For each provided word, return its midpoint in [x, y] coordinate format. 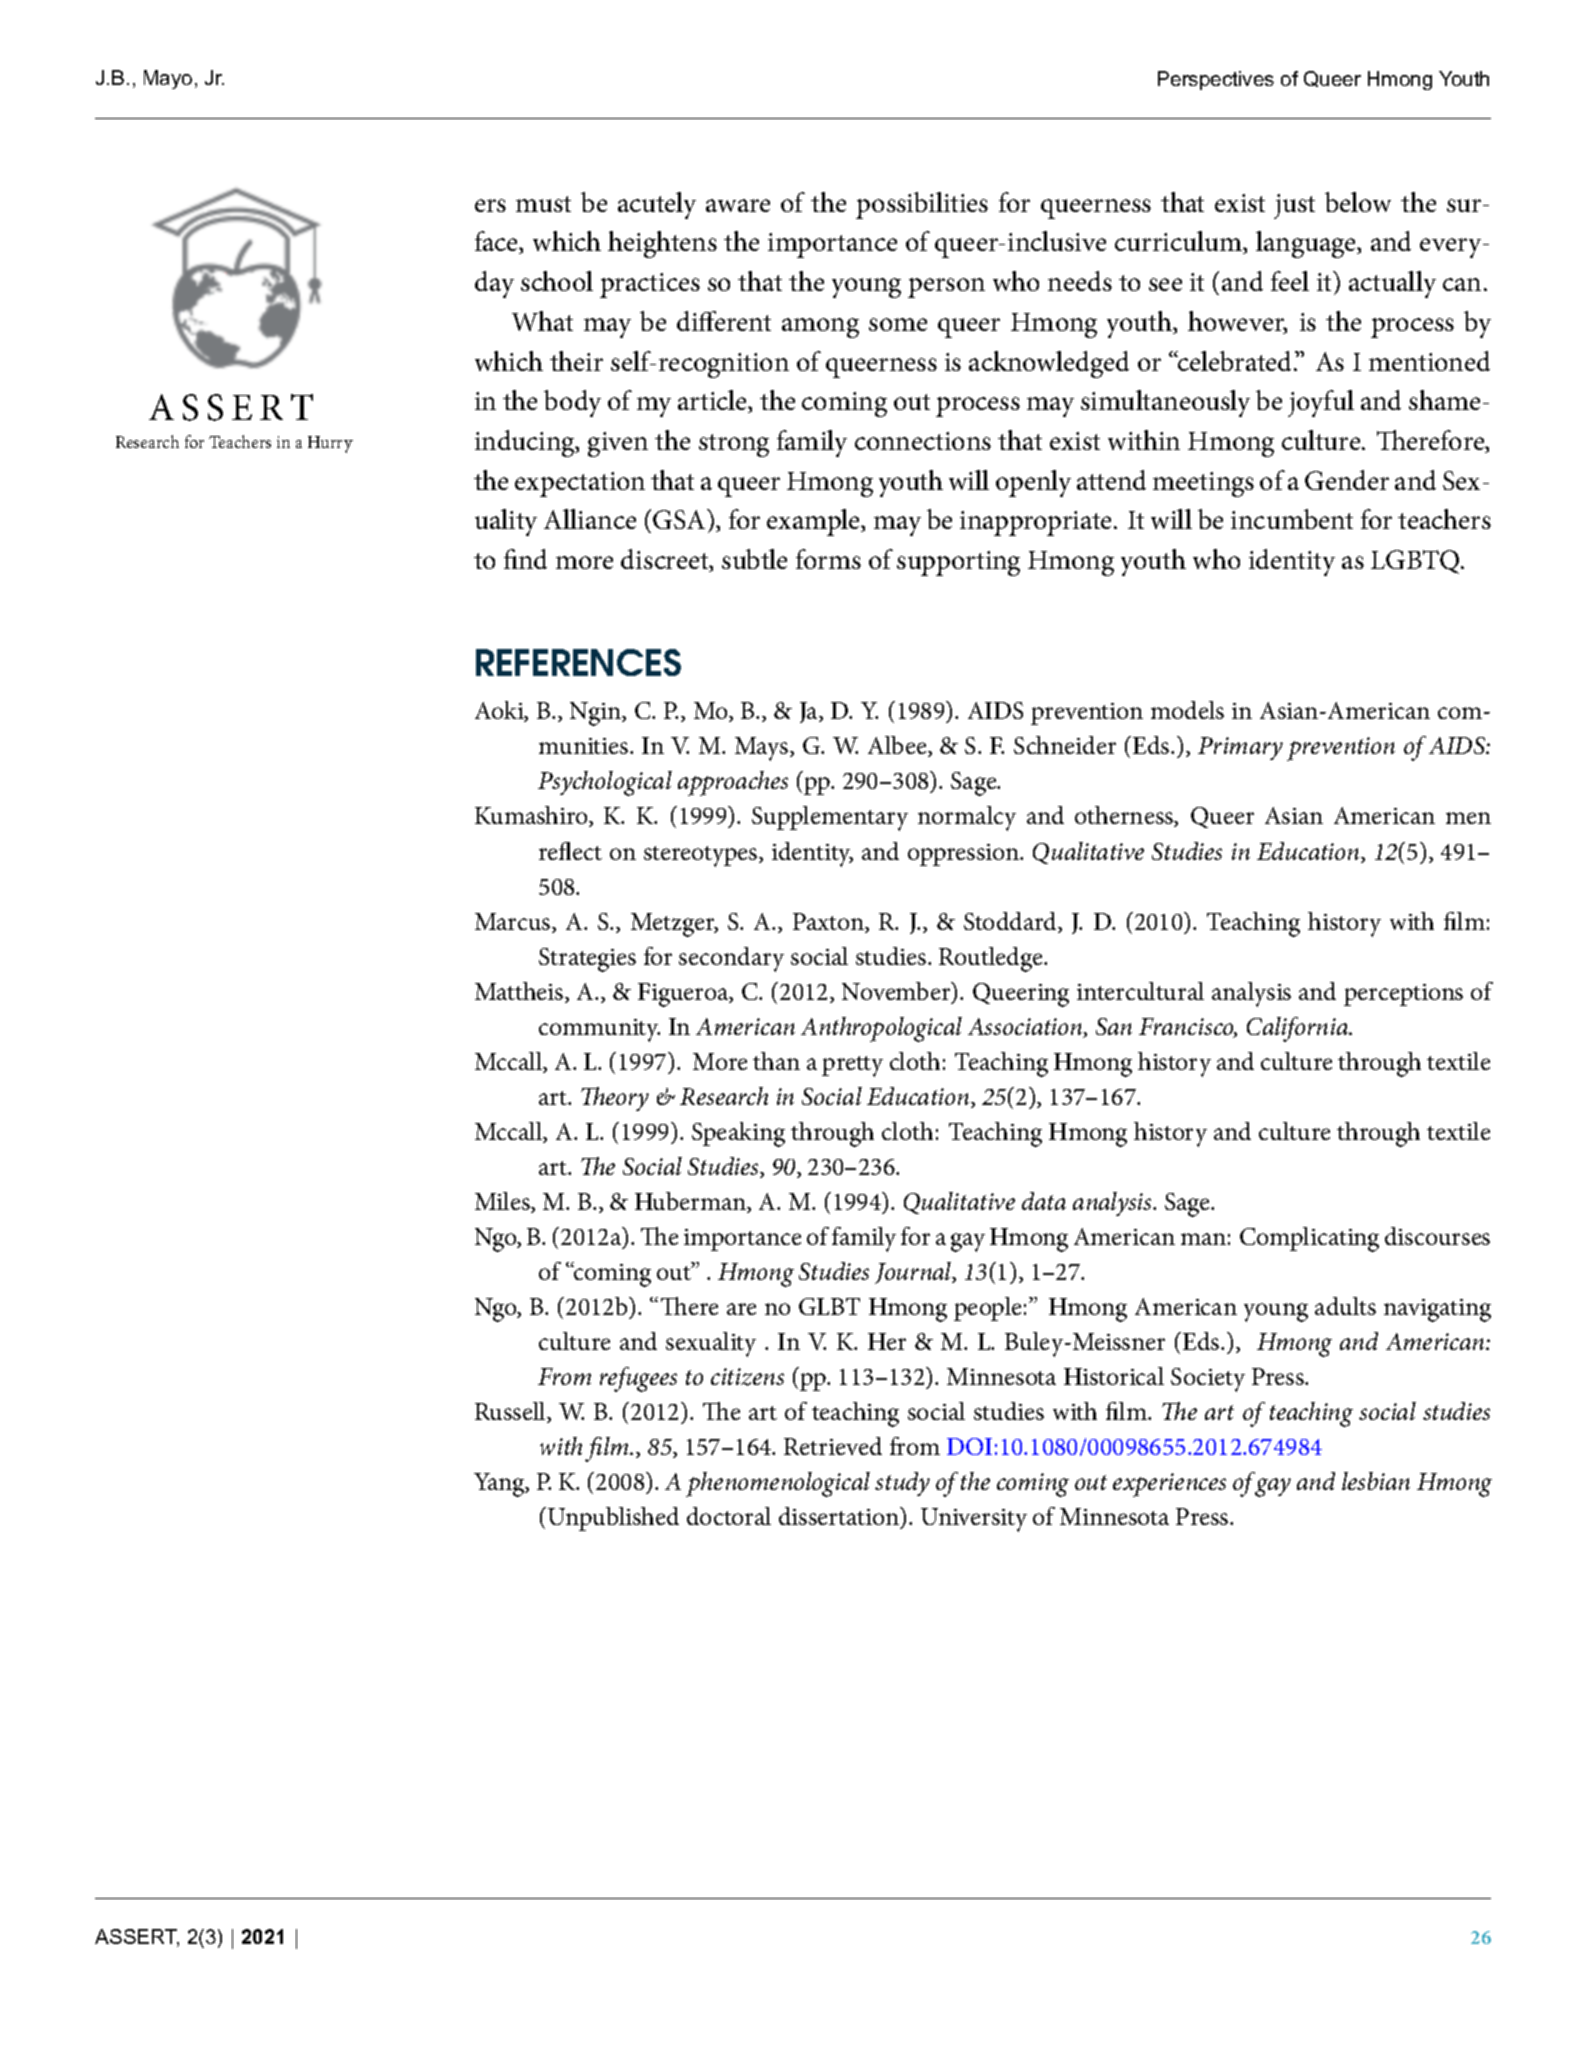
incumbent [1292, 519]
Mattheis [520, 992]
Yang [500, 1485]
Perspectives [1216, 80]
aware [738, 205]
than [776, 1061]
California [1299, 1029]
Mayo [168, 79]
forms [828, 559]
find [525, 559]
